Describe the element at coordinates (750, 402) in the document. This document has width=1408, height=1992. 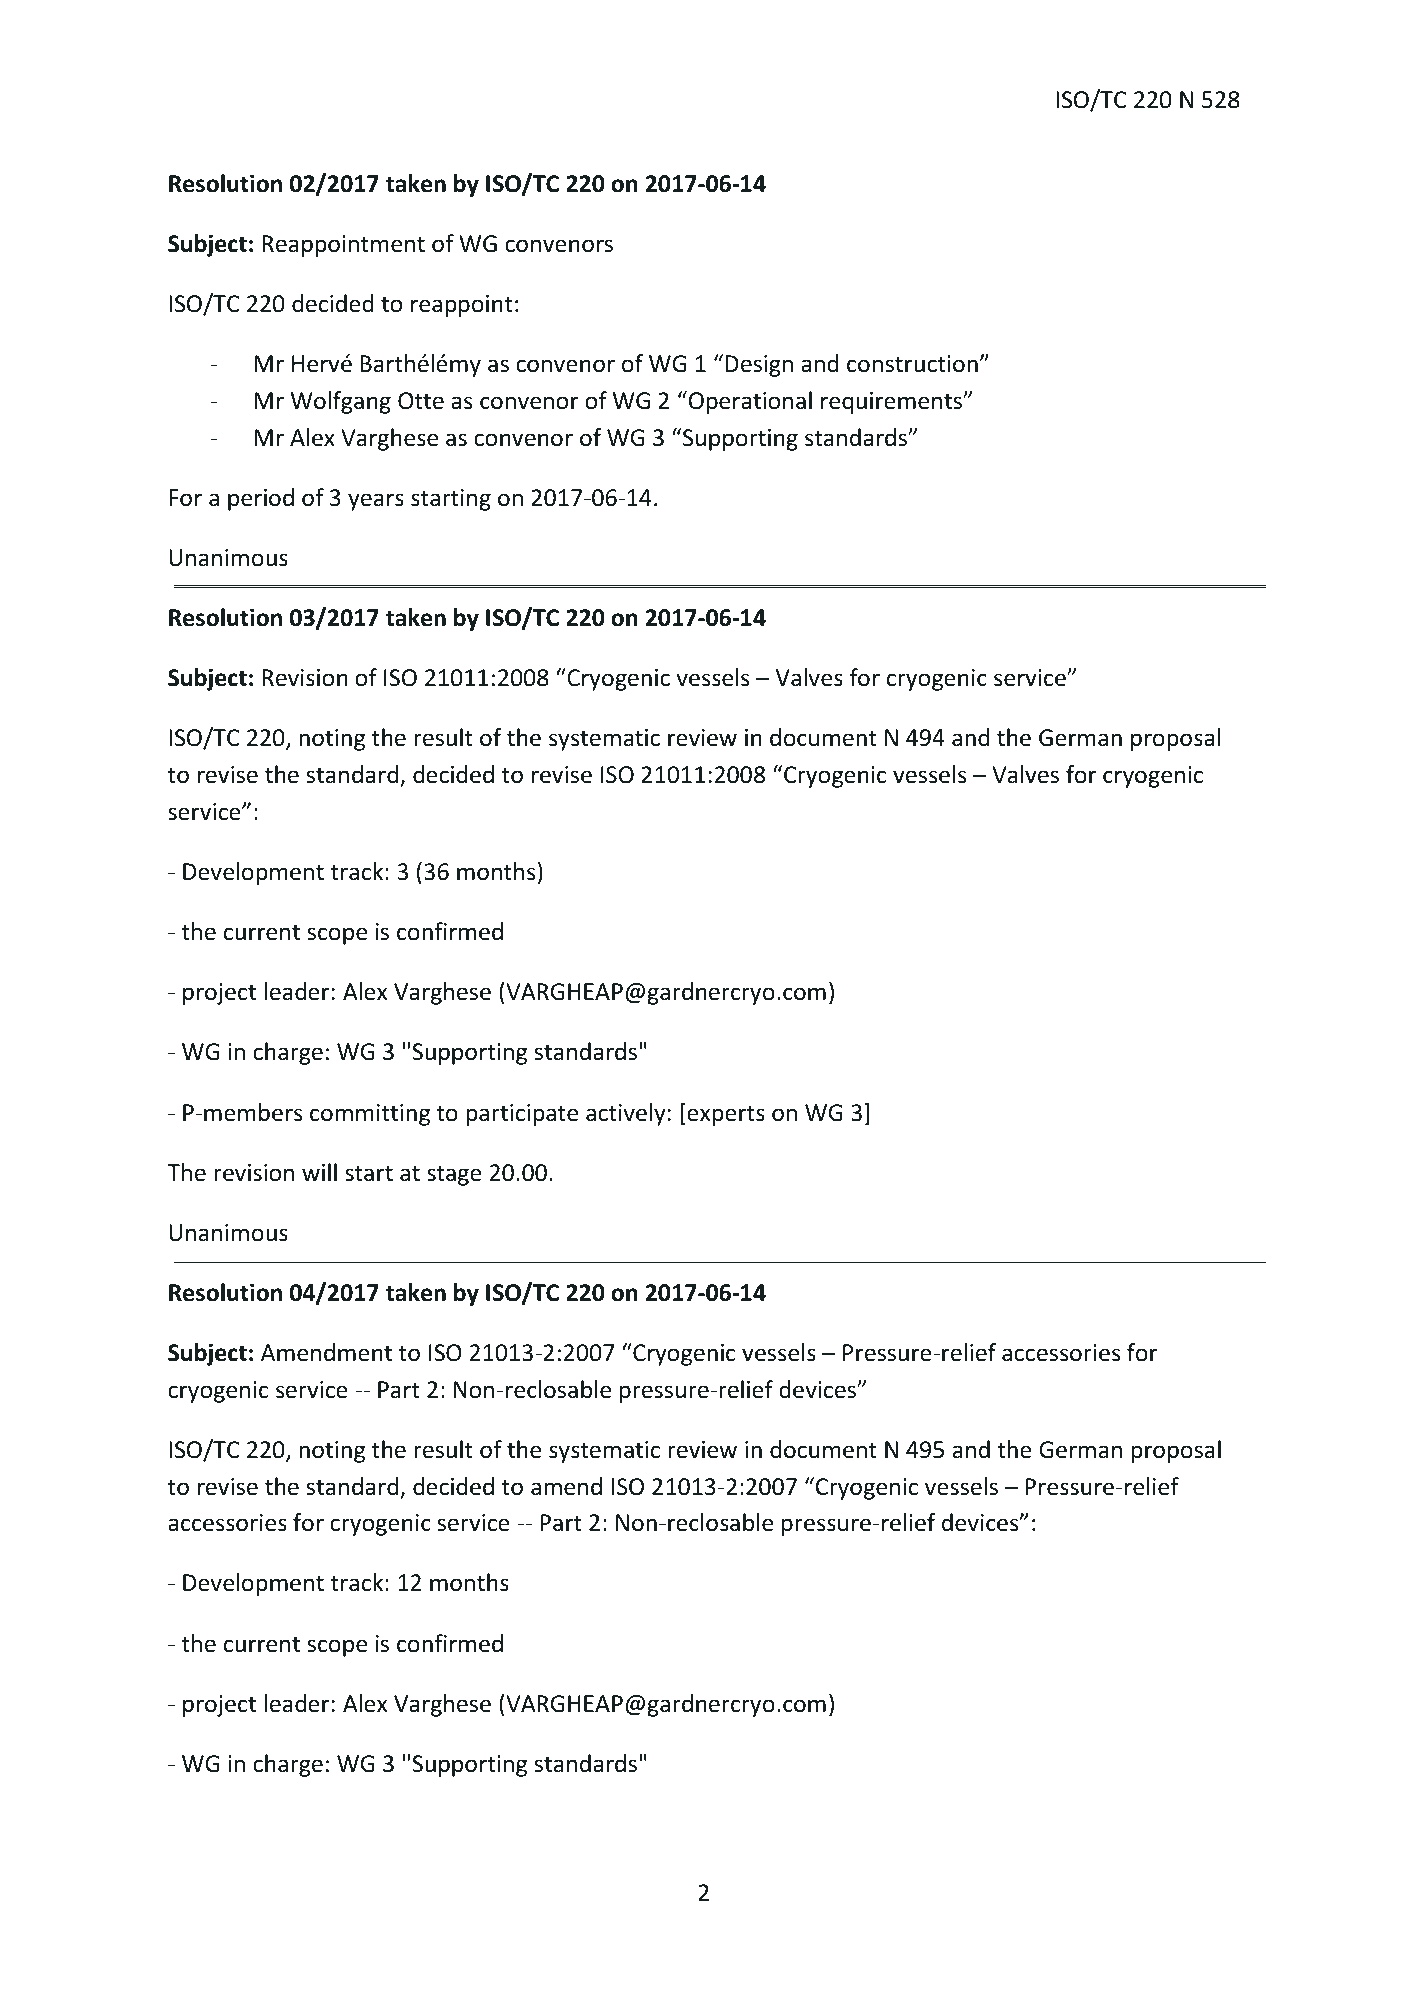
I see `Operational` at that location.
